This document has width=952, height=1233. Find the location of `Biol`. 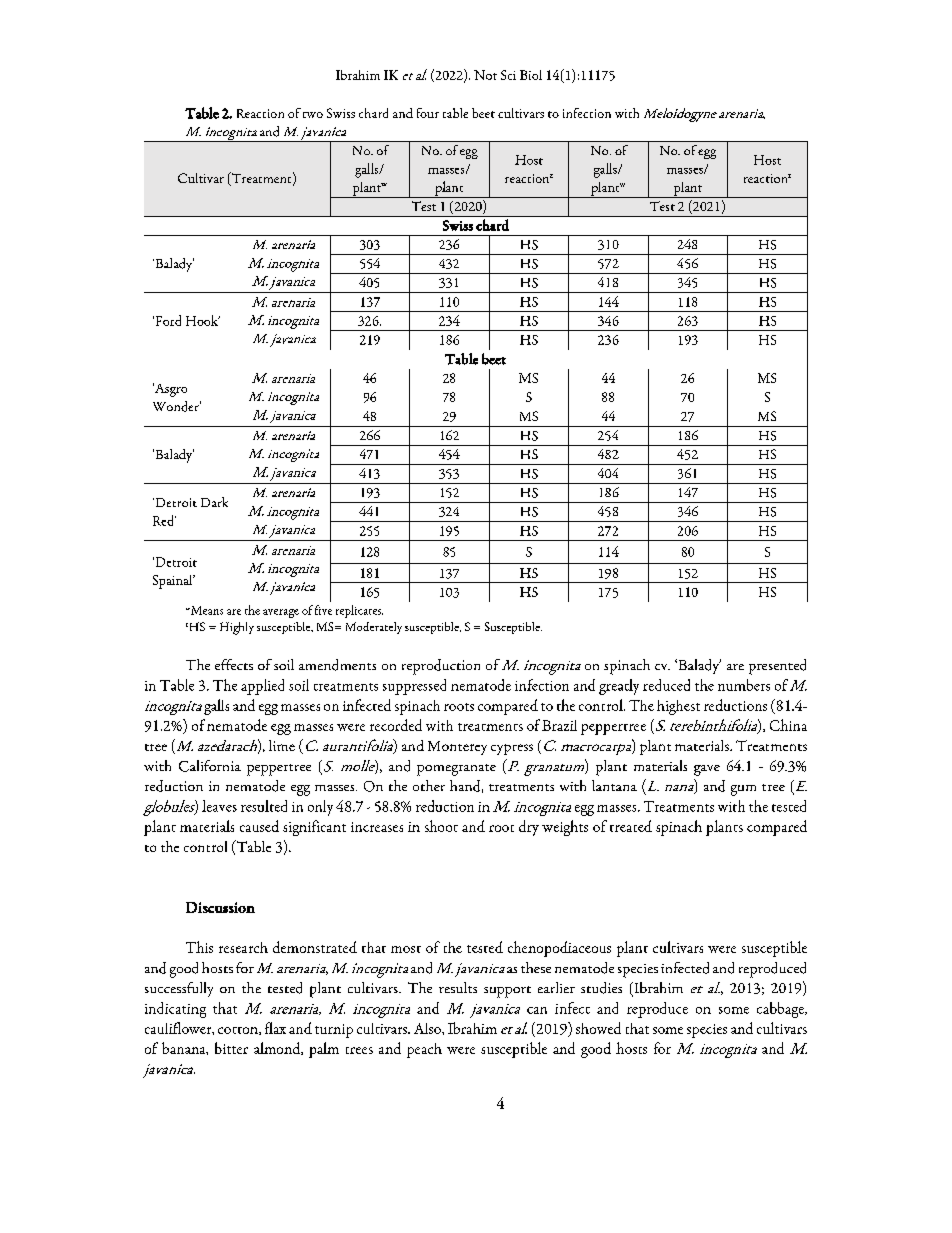

Biol is located at coordinates (531, 75).
